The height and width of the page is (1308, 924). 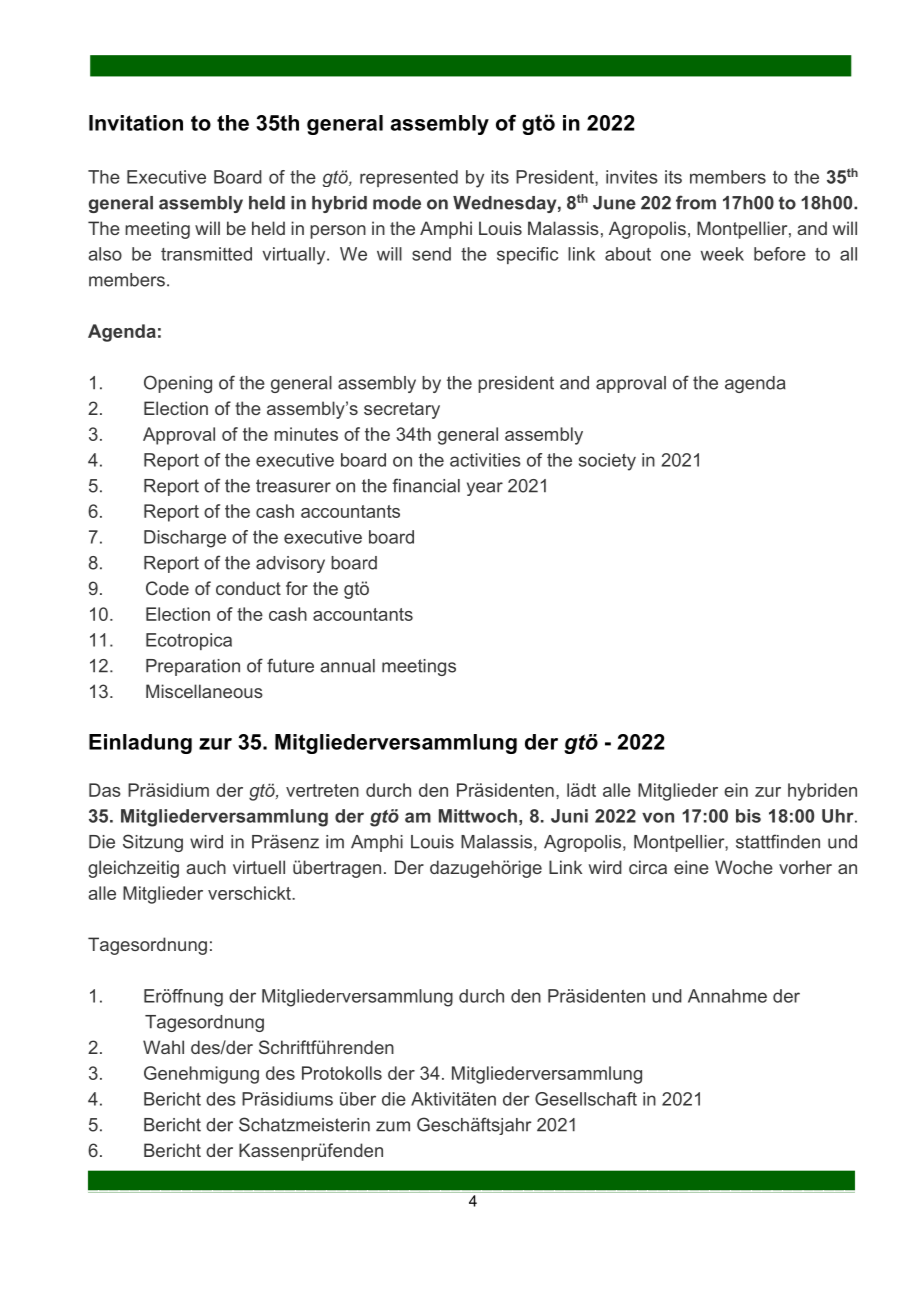 I want to click on eine, so click(x=691, y=867).
